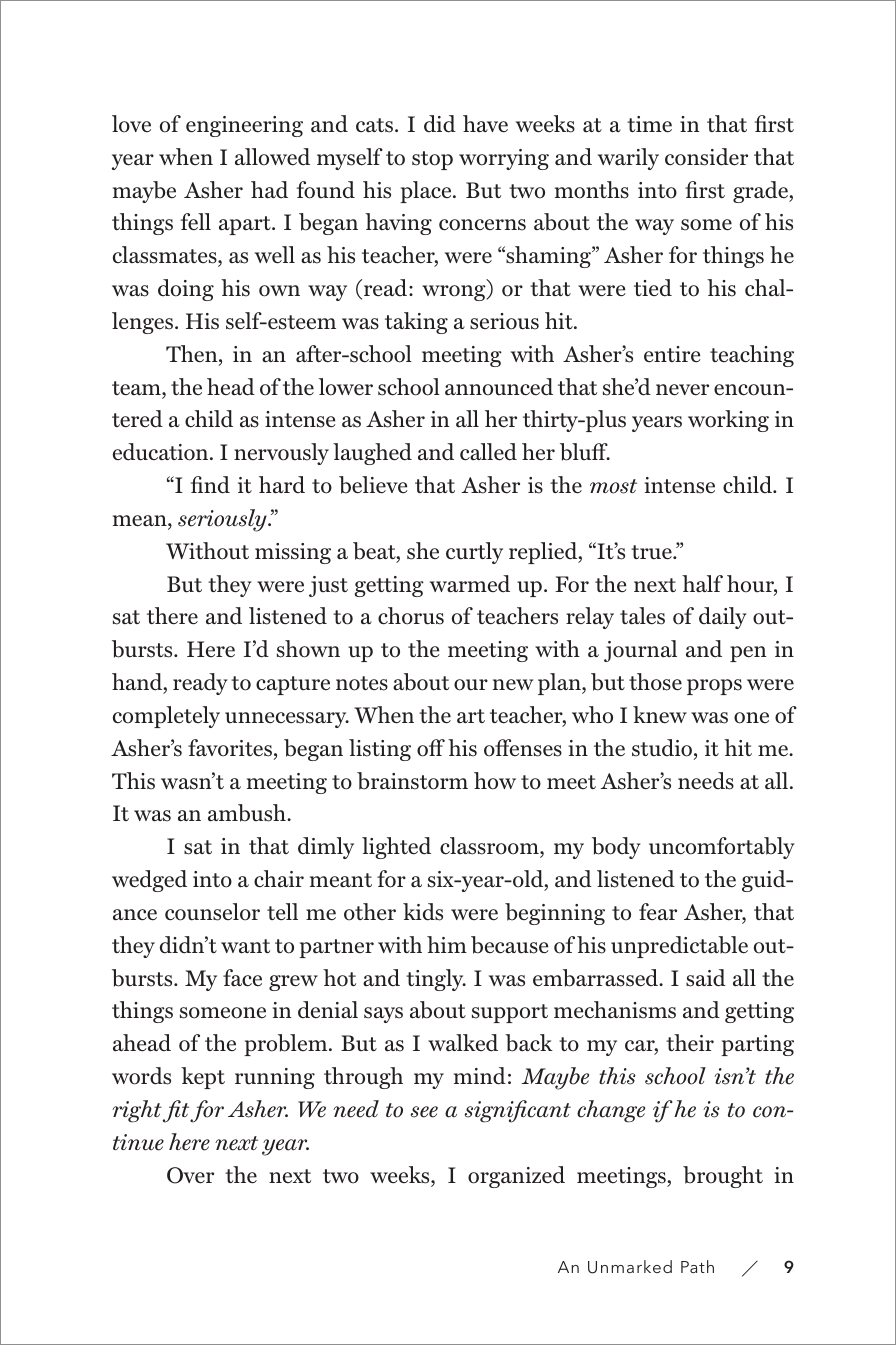 The width and height of the image is (896, 1345). I want to click on kids, so click(423, 912).
